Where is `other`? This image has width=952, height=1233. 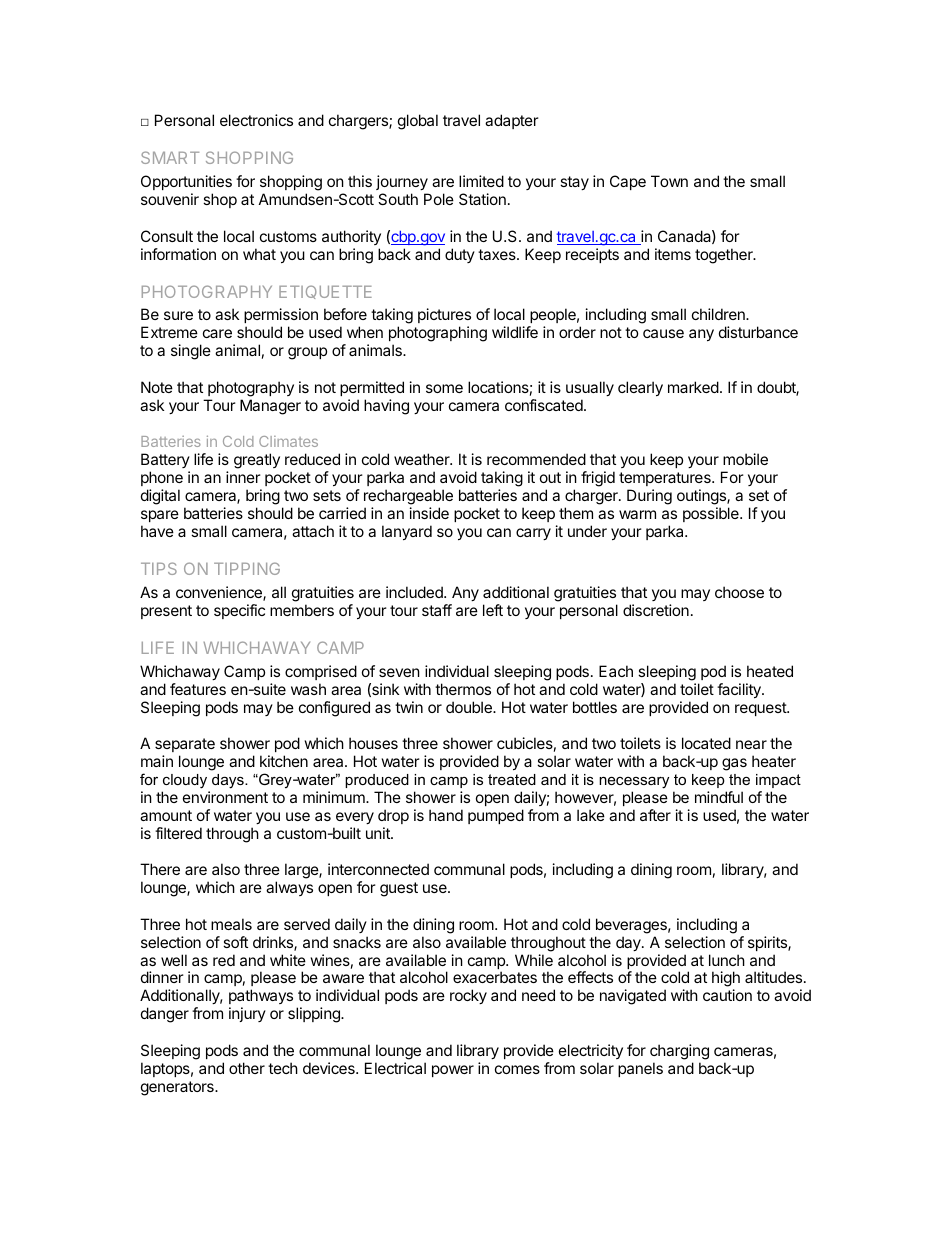 other is located at coordinates (247, 1068).
